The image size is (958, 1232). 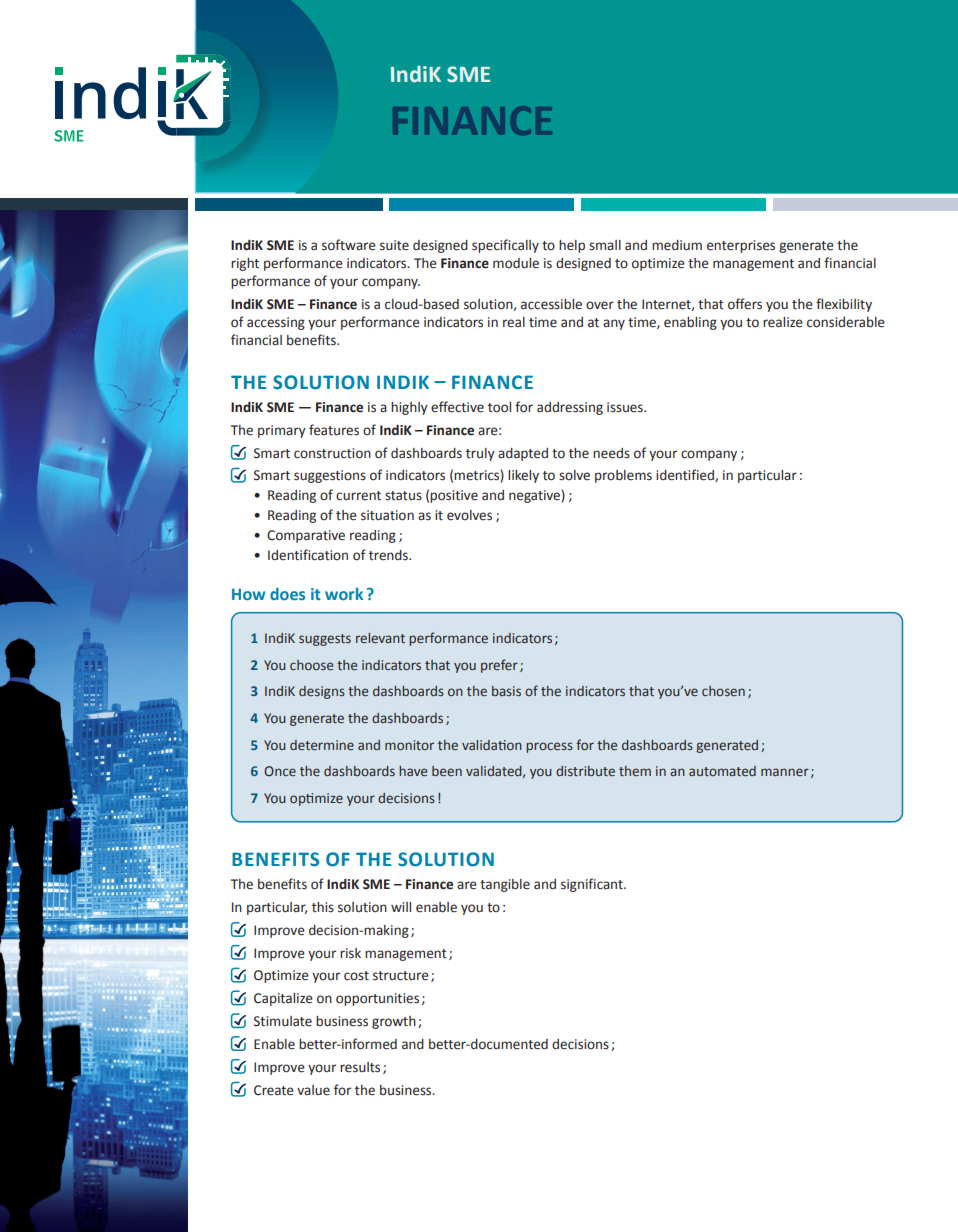 I want to click on manner, so click(x=785, y=772).
